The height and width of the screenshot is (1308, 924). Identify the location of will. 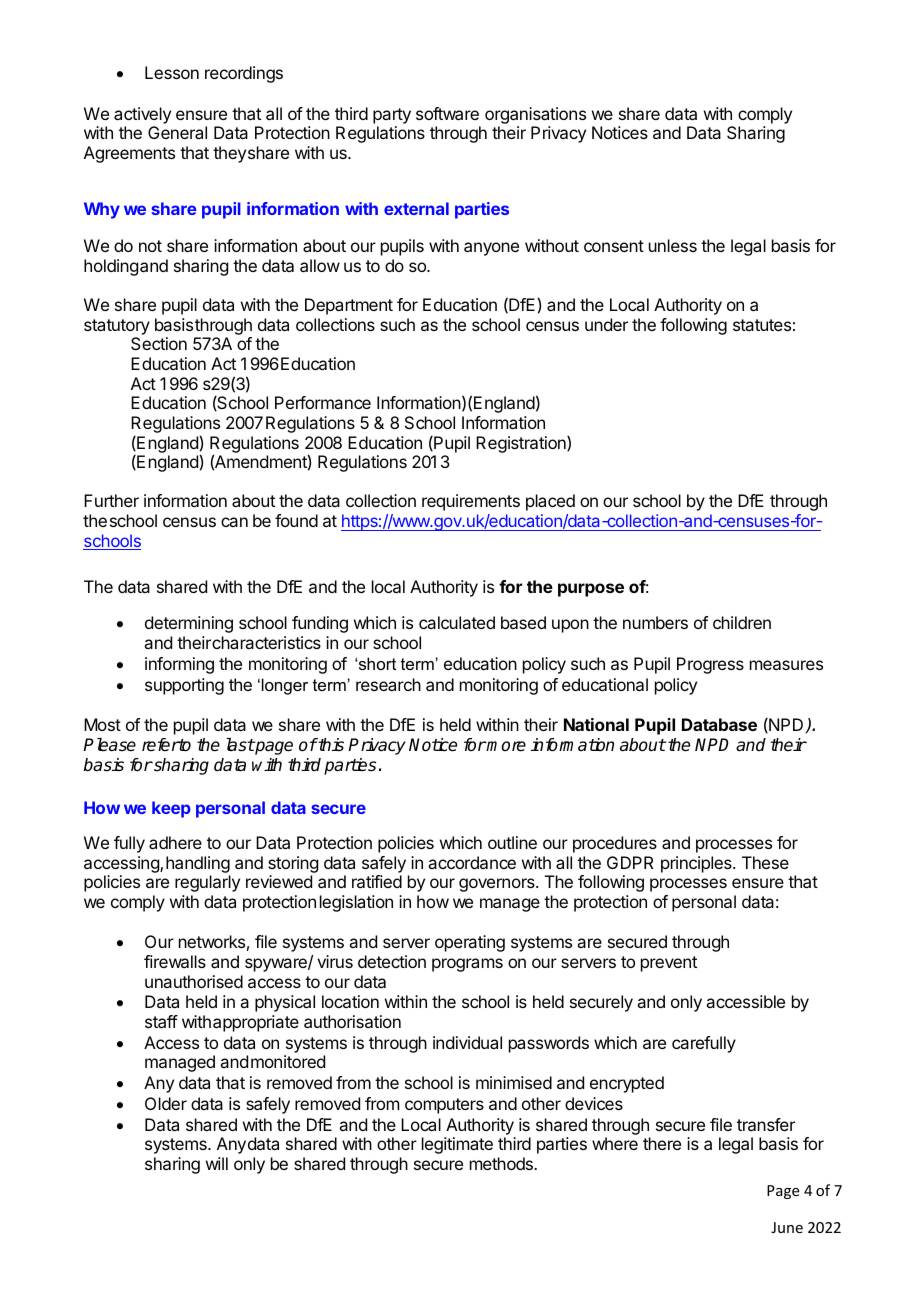
(217, 1163).
